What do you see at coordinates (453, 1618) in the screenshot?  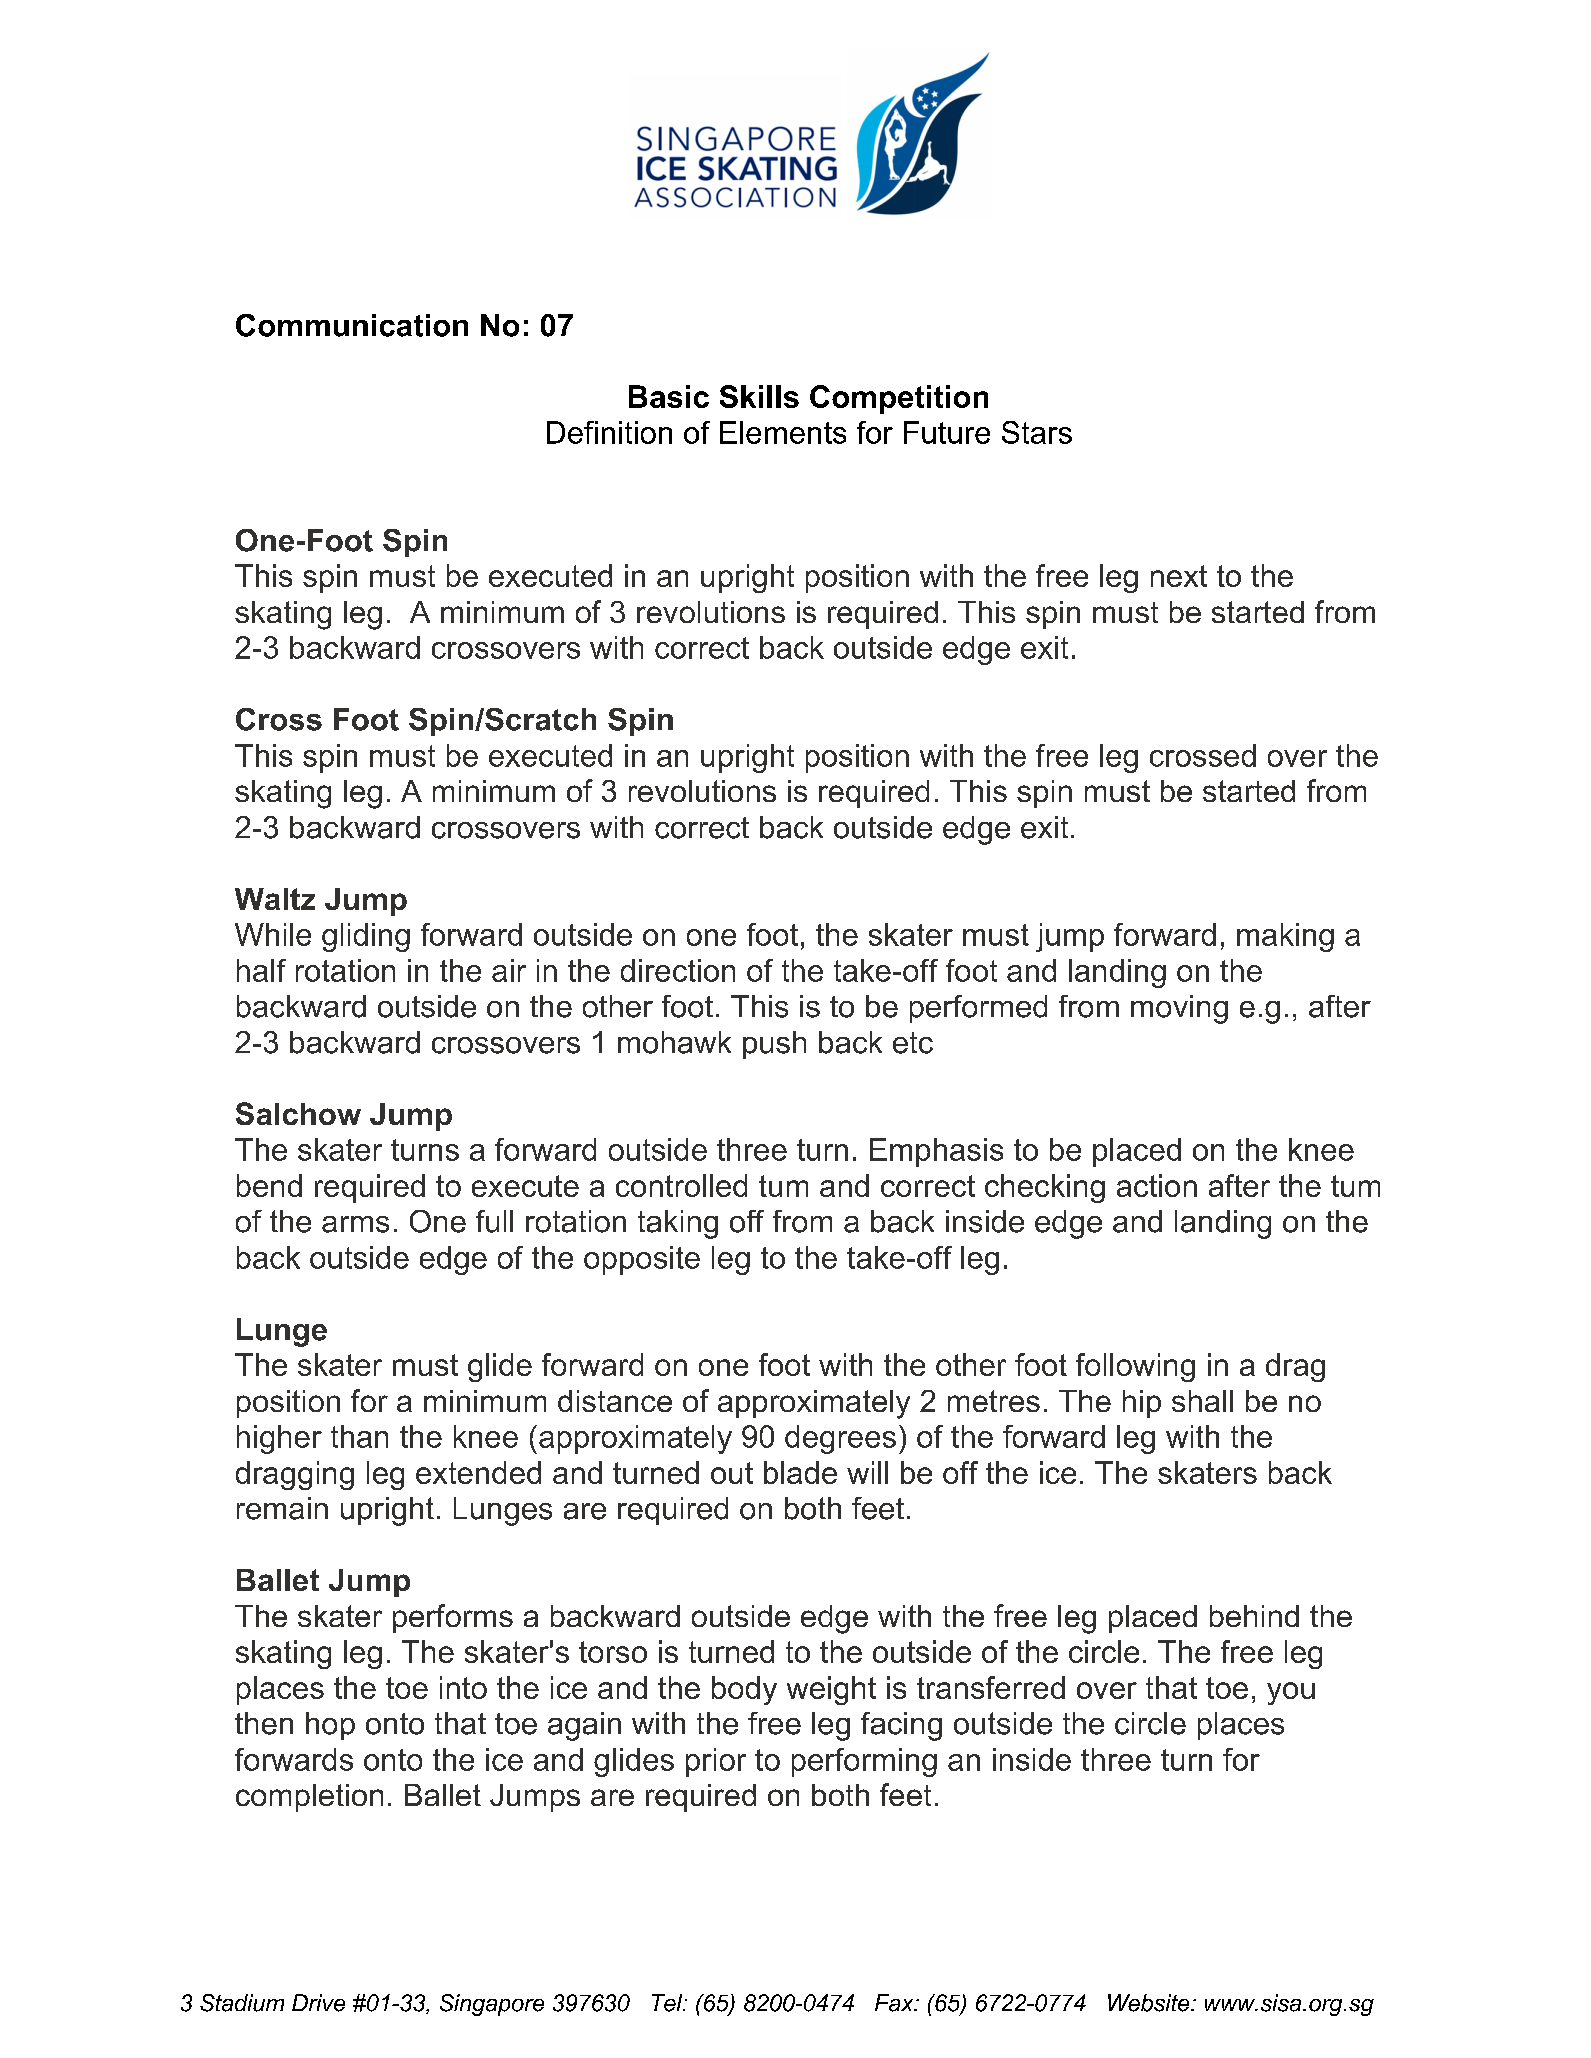 I see `performs` at bounding box center [453, 1618].
